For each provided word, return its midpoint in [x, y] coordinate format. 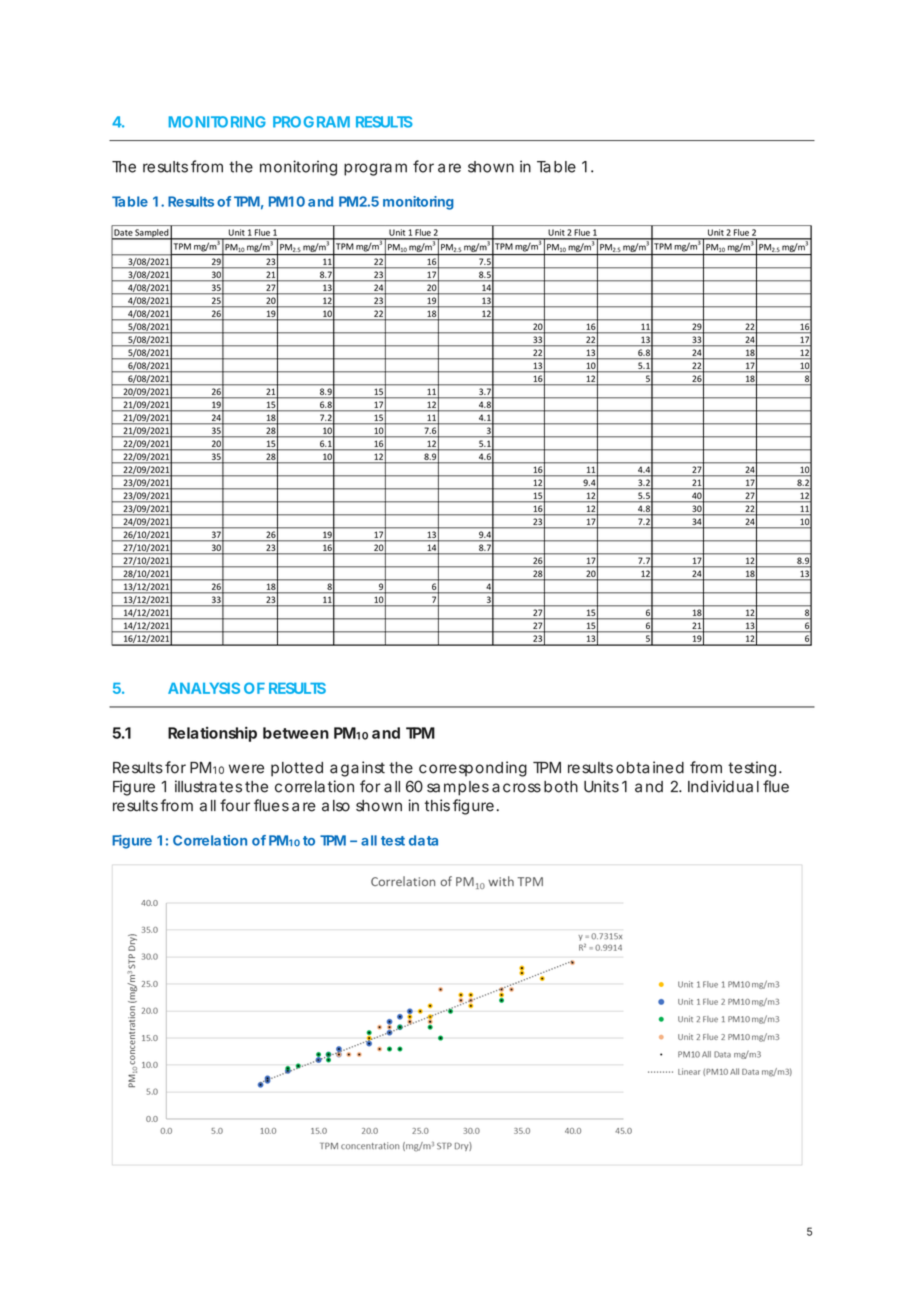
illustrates [208, 786]
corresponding [473, 769]
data [423, 840]
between [296, 733]
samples [458, 788]
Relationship [212, 734]
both [561, 787]
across [516, 788]
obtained [650, 767]
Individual [723, 786]
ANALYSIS [204, 688]
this [437, 805]
